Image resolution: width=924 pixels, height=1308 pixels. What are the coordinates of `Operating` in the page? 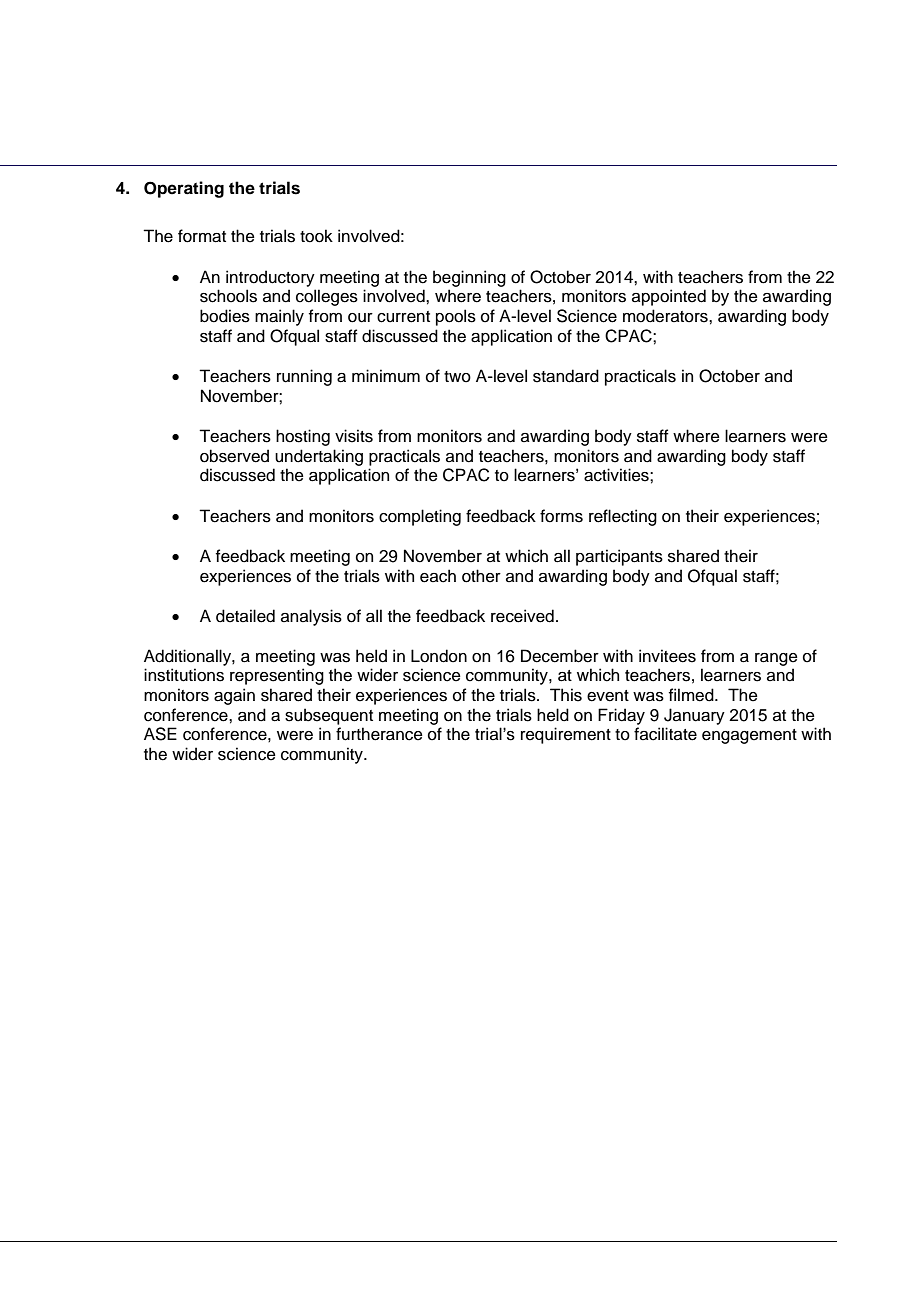 It's located at (184, 189).
